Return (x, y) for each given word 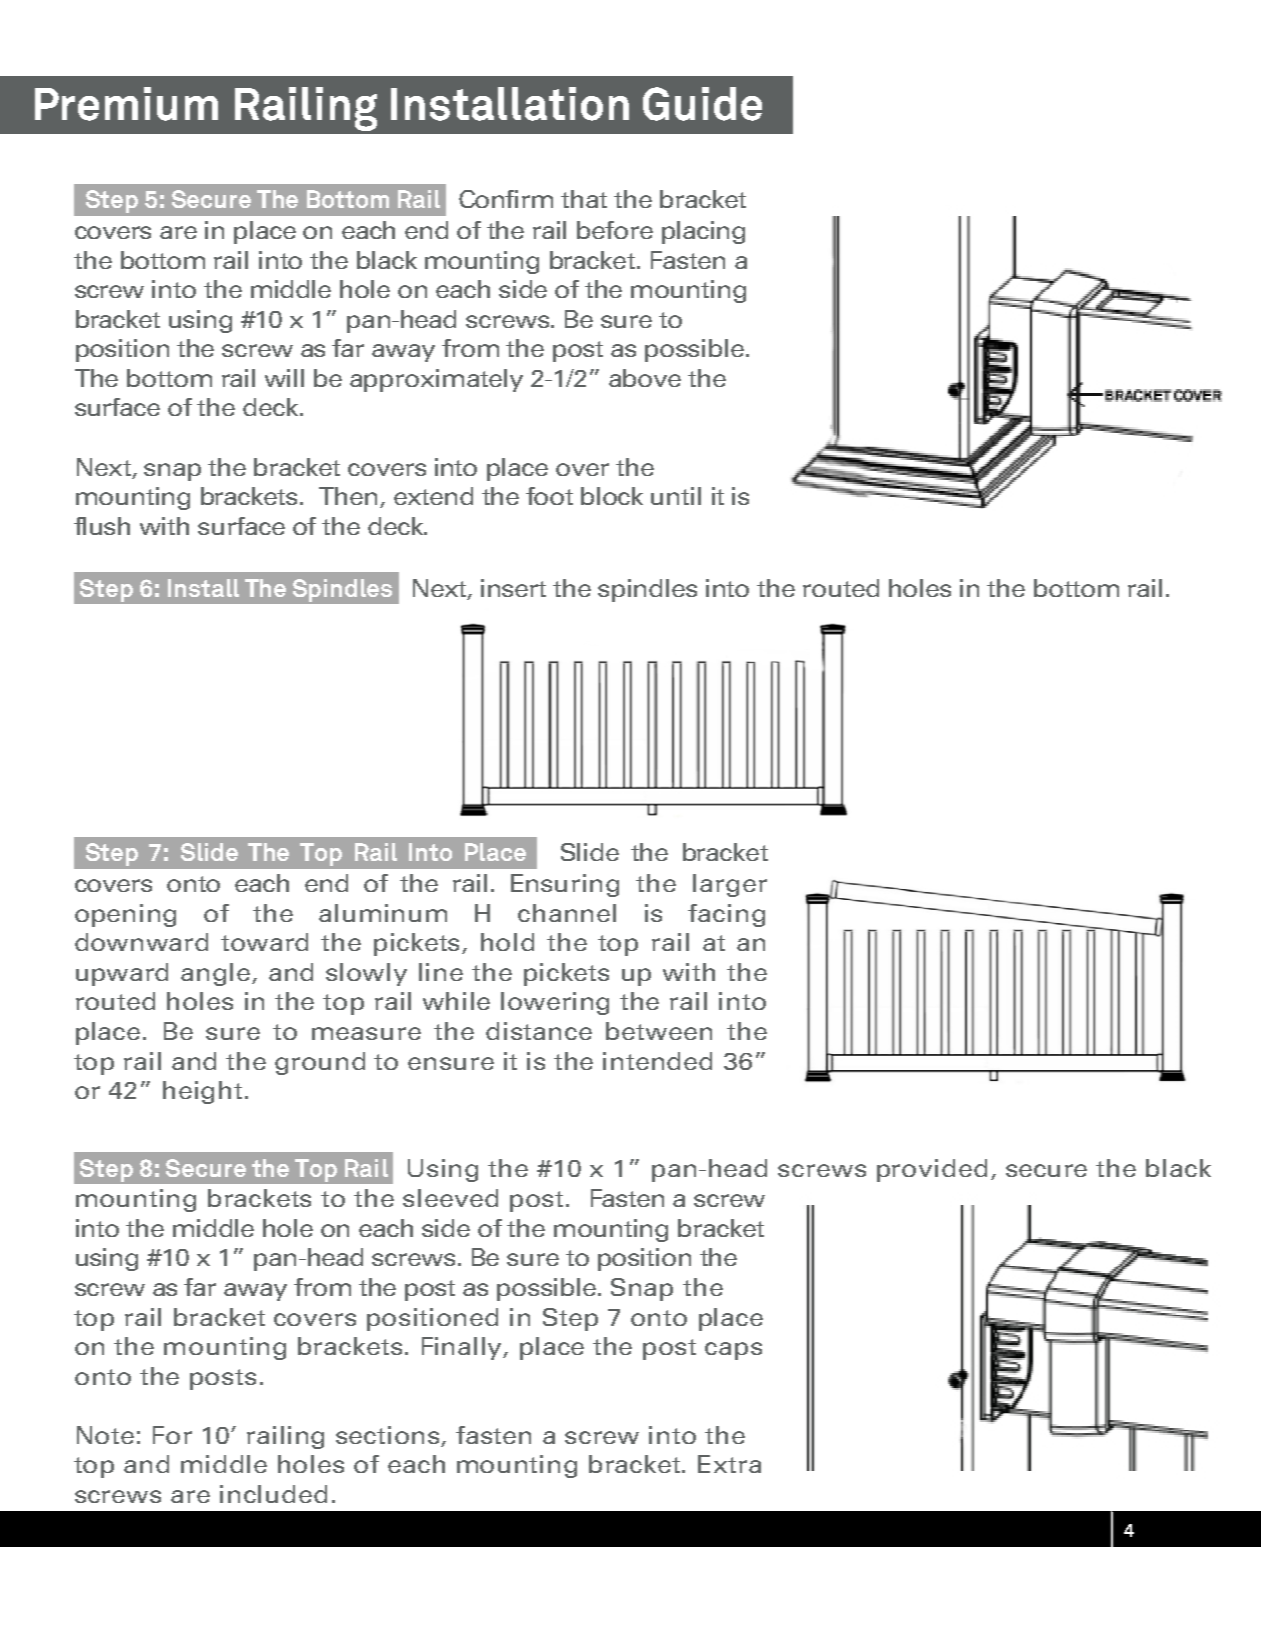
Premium (126, 104)
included (273, 1494)
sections (389, 1436)
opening (125, 915)
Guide (702, 104)
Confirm (506, 199)
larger (730, 885)
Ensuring (565, 885)
